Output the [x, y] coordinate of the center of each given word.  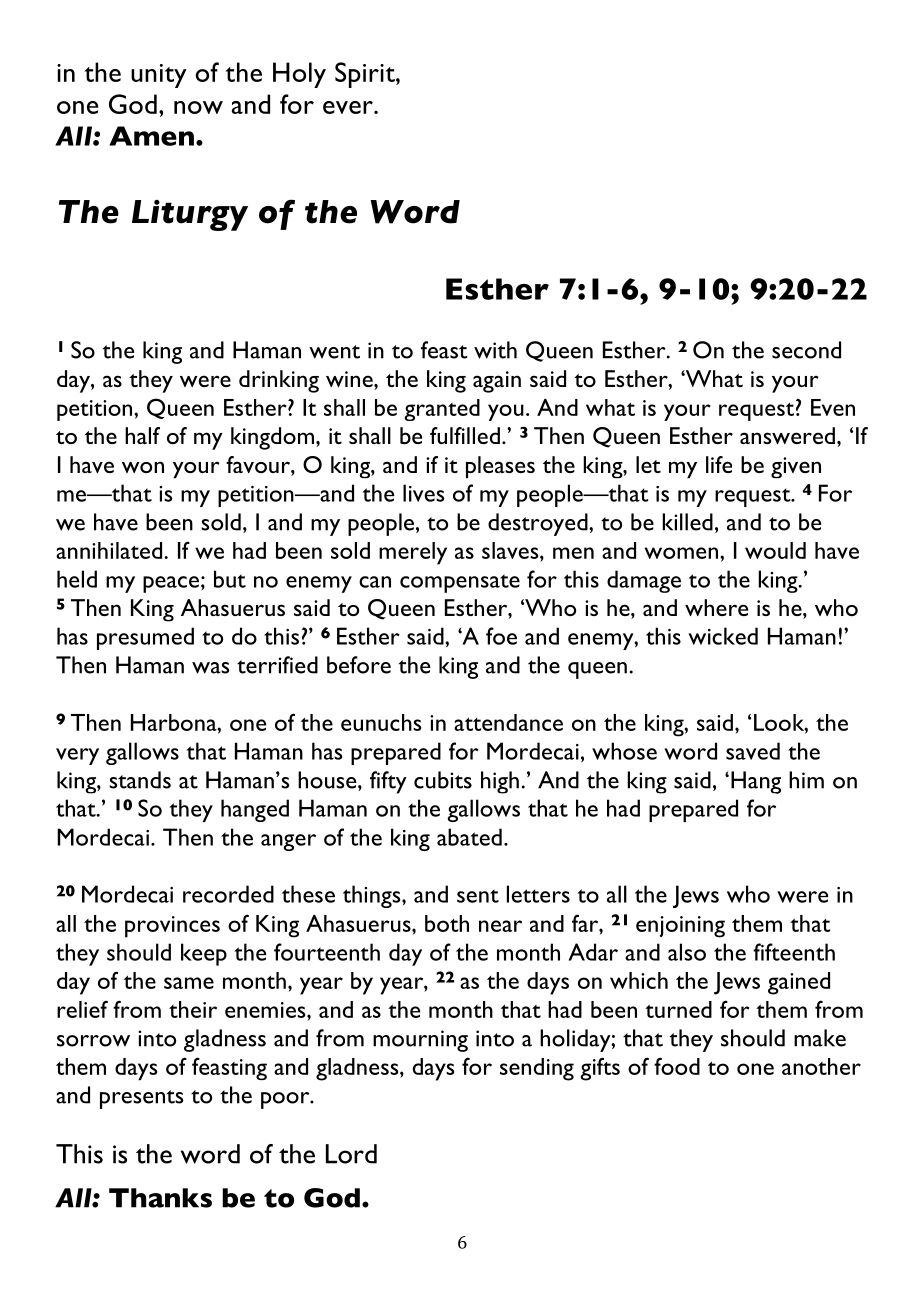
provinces [172, 927]
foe [501, 636]
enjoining [680, 927]
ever [349, 107]
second [806, 350]
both [447, 923]
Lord [351, 1154]
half [142, 435]
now [198, 107]
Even [833, 407]
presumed [145, 638]
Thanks [160, 1198]
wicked [723, 636]
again [497, 382]
